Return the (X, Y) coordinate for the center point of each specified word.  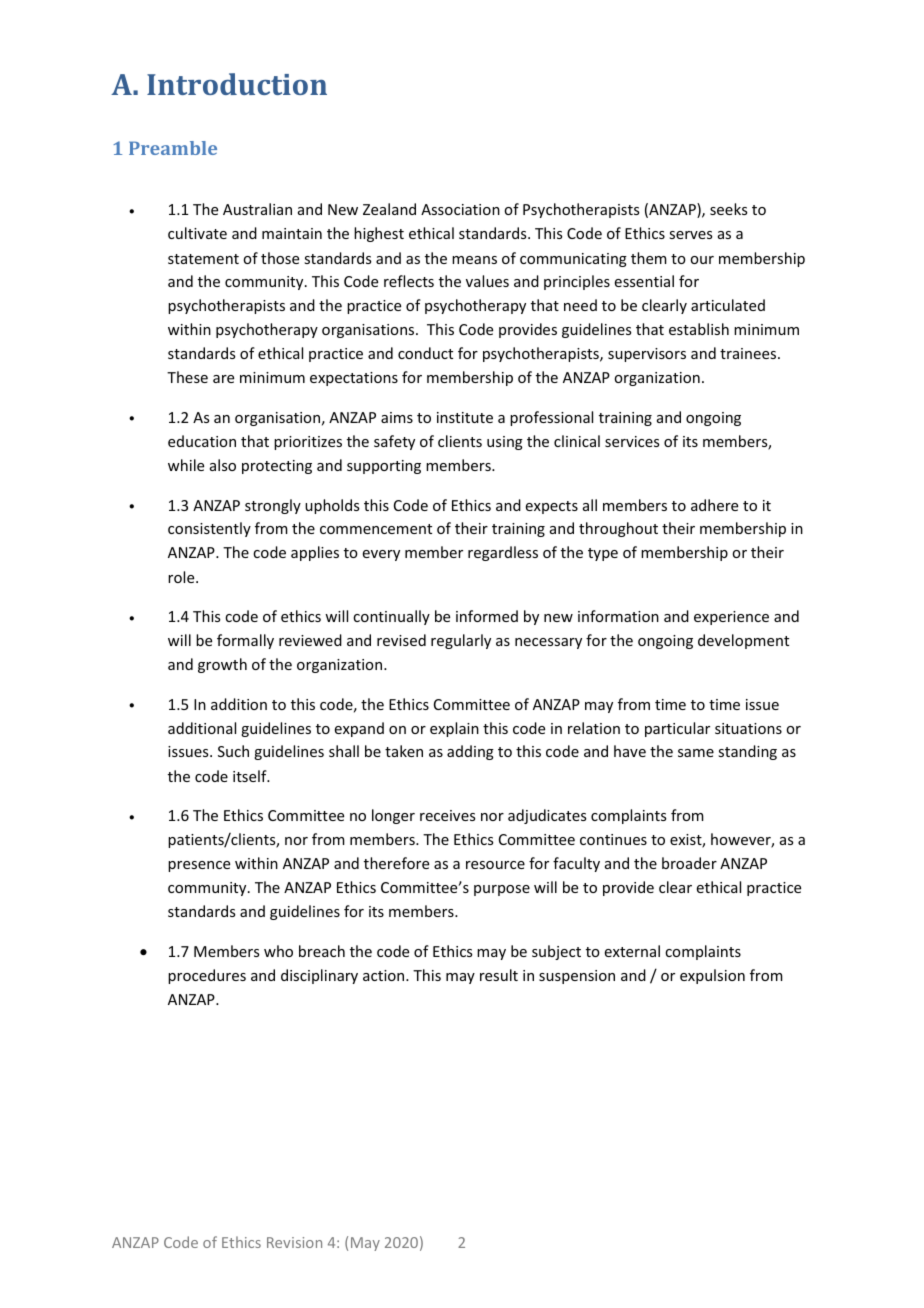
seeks (728, 209)
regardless (503, 553)
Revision (294, 1242)
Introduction (237, 84)
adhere (714, 505)
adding (470, 752)
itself (251, 776)
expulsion (712, 976)
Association (460, 209)
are (223, 379)
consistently (209, 529)
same (696, 753)
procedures (207, 976)
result (499, 975)
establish (699, 329)
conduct (425, 353)
